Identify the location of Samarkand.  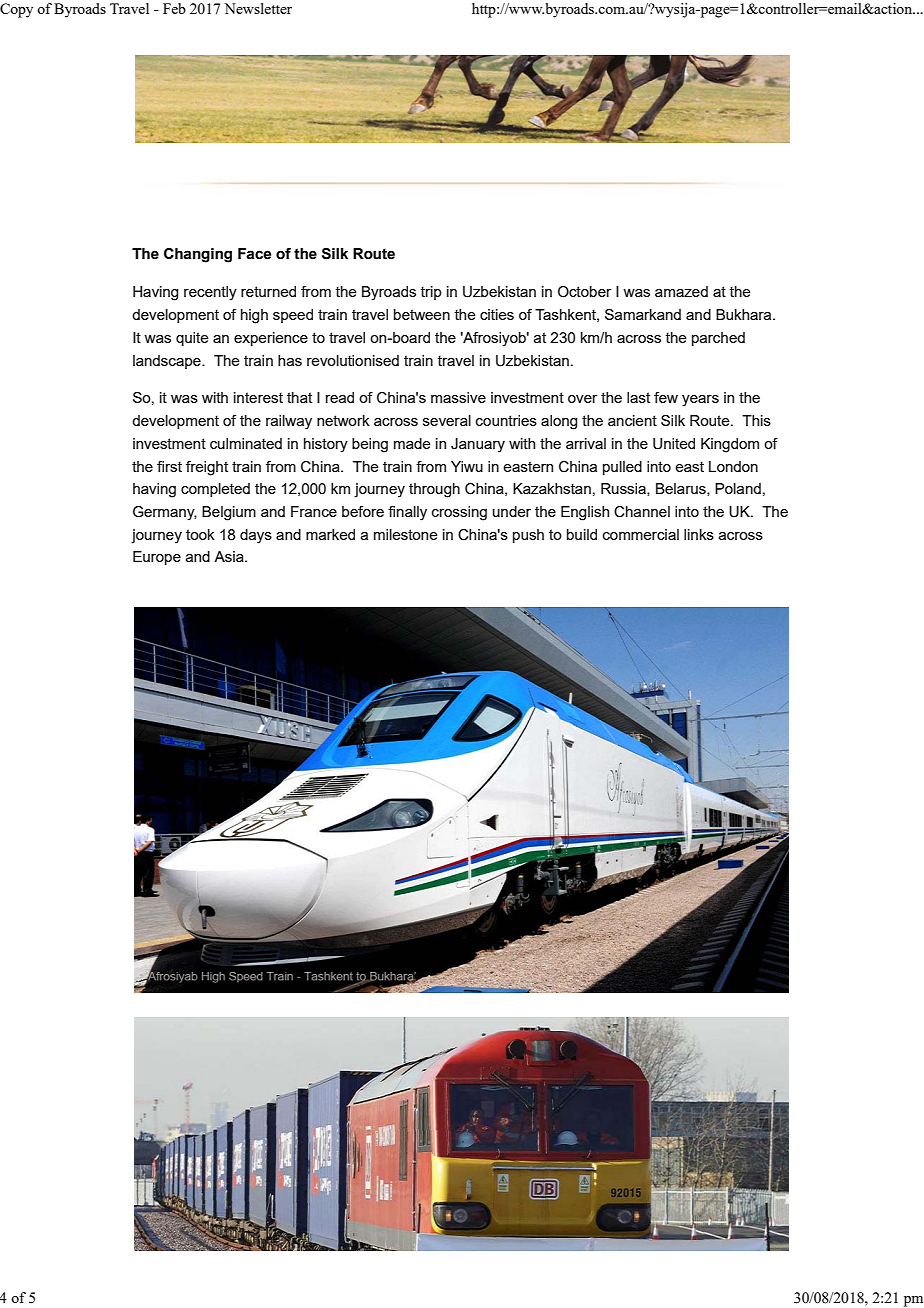
(643, 314).
